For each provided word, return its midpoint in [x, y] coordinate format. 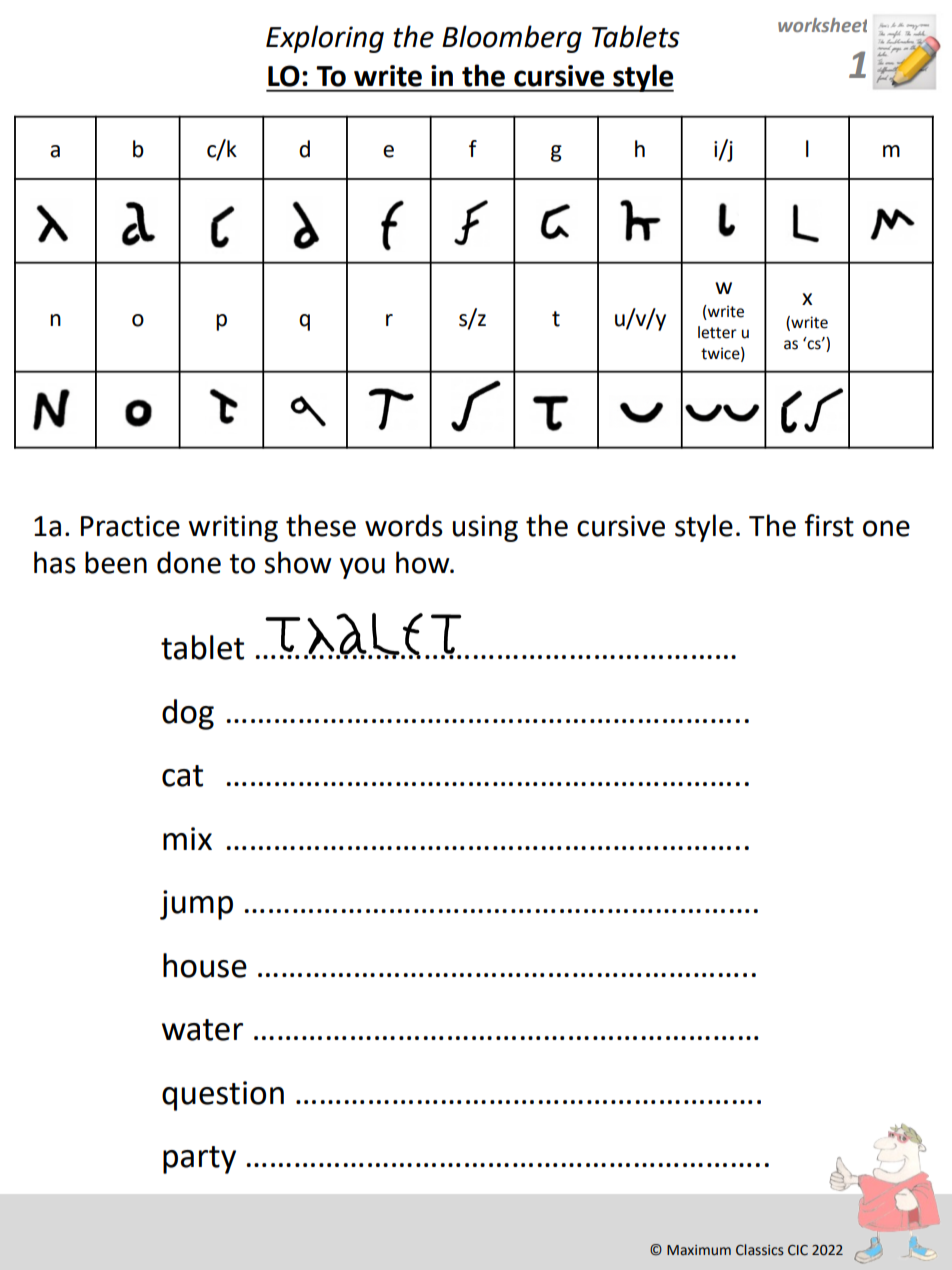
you [362, 568]
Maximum [699, 1250]
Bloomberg [512, 39]
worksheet [822, 25]
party [199, 1160]
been [116, 562]
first [829, 525]
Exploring [325, 39]
